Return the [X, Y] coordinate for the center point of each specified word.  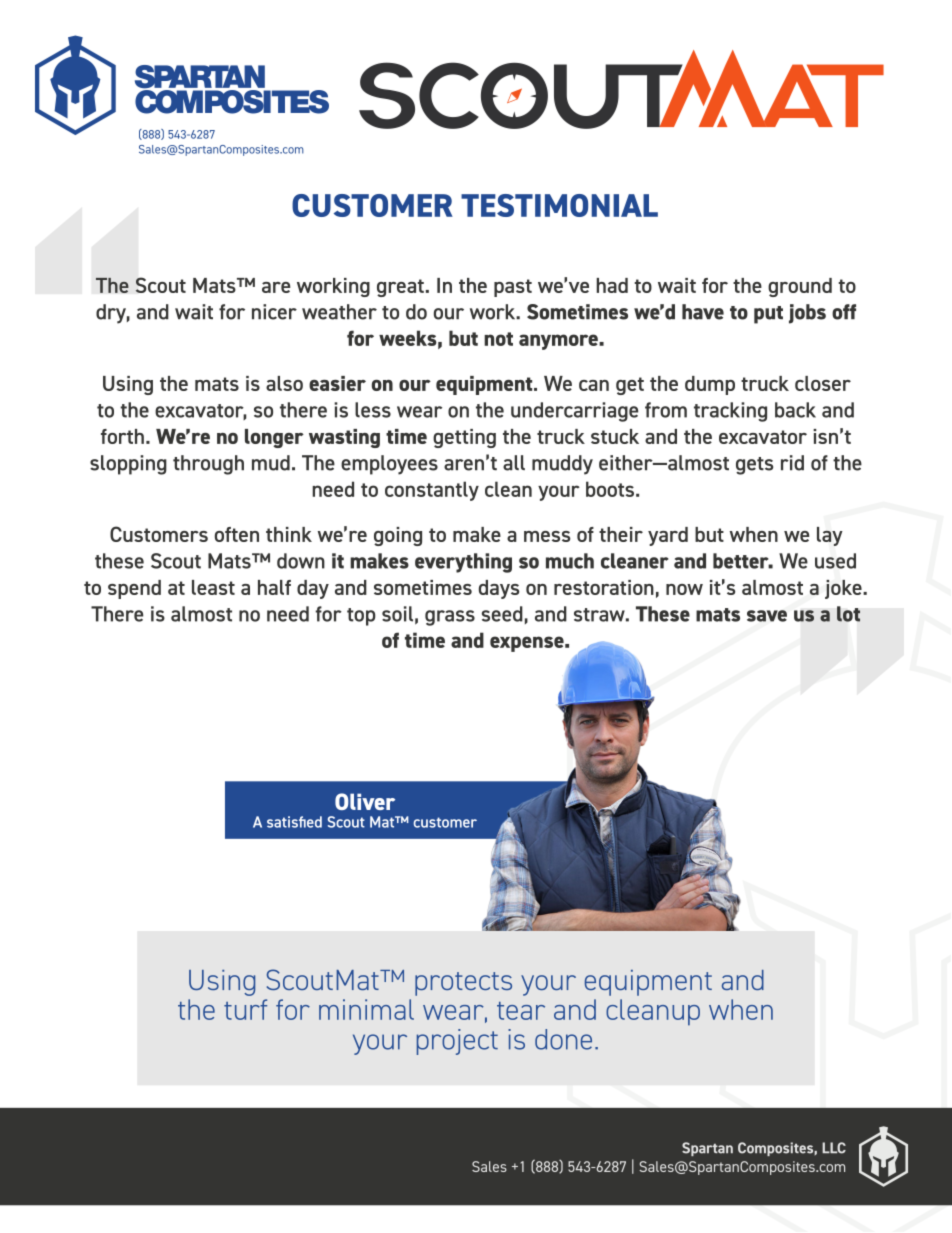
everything [463, 563]
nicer [274, 312]
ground [800, 287]
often [237, 534]
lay [830, 536]
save [767, 616]
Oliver [365, 801]
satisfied [294, 822]
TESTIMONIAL [559, 205]
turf [245, 1009]
